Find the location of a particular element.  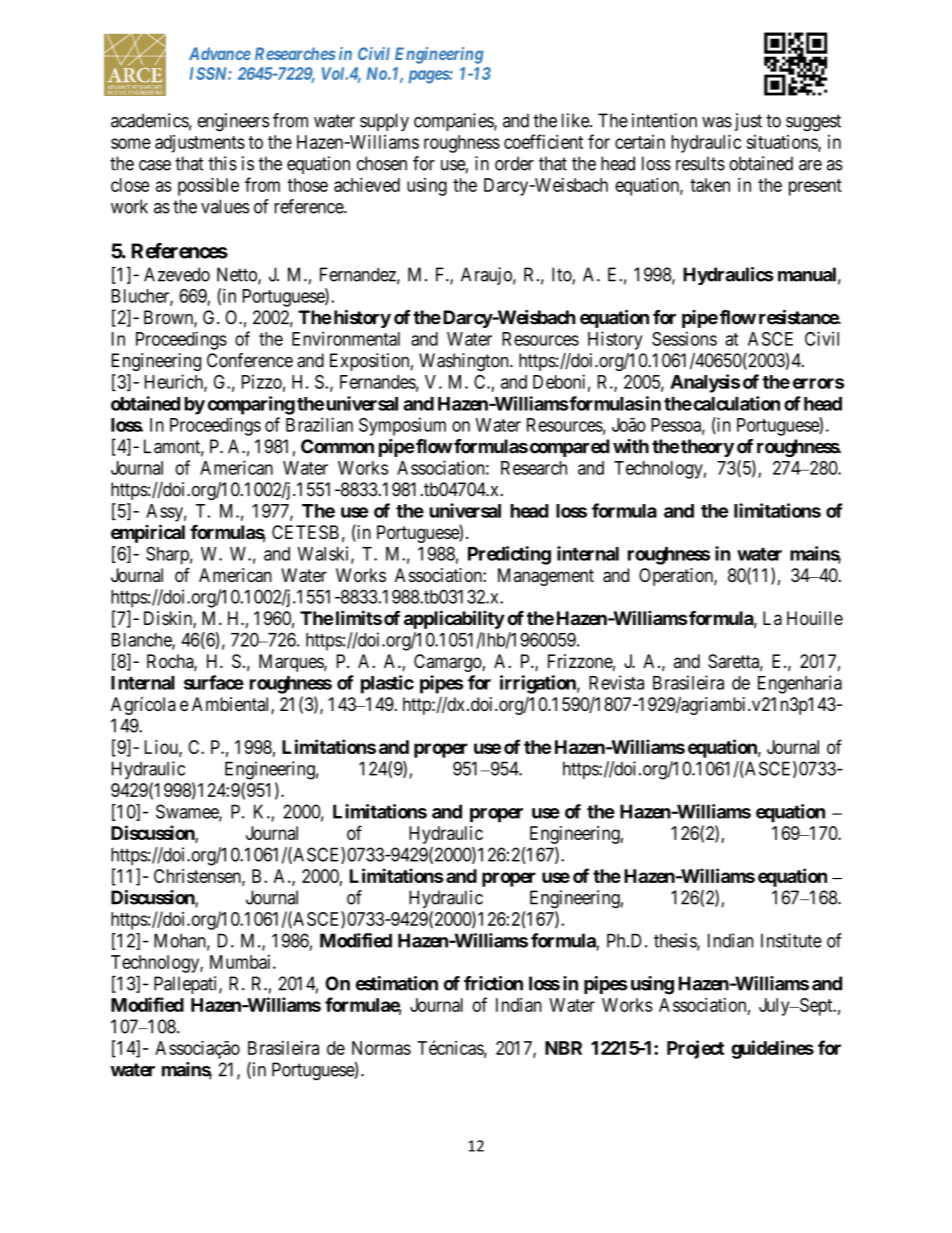

Symposium is located at coordinates (402, 426).
